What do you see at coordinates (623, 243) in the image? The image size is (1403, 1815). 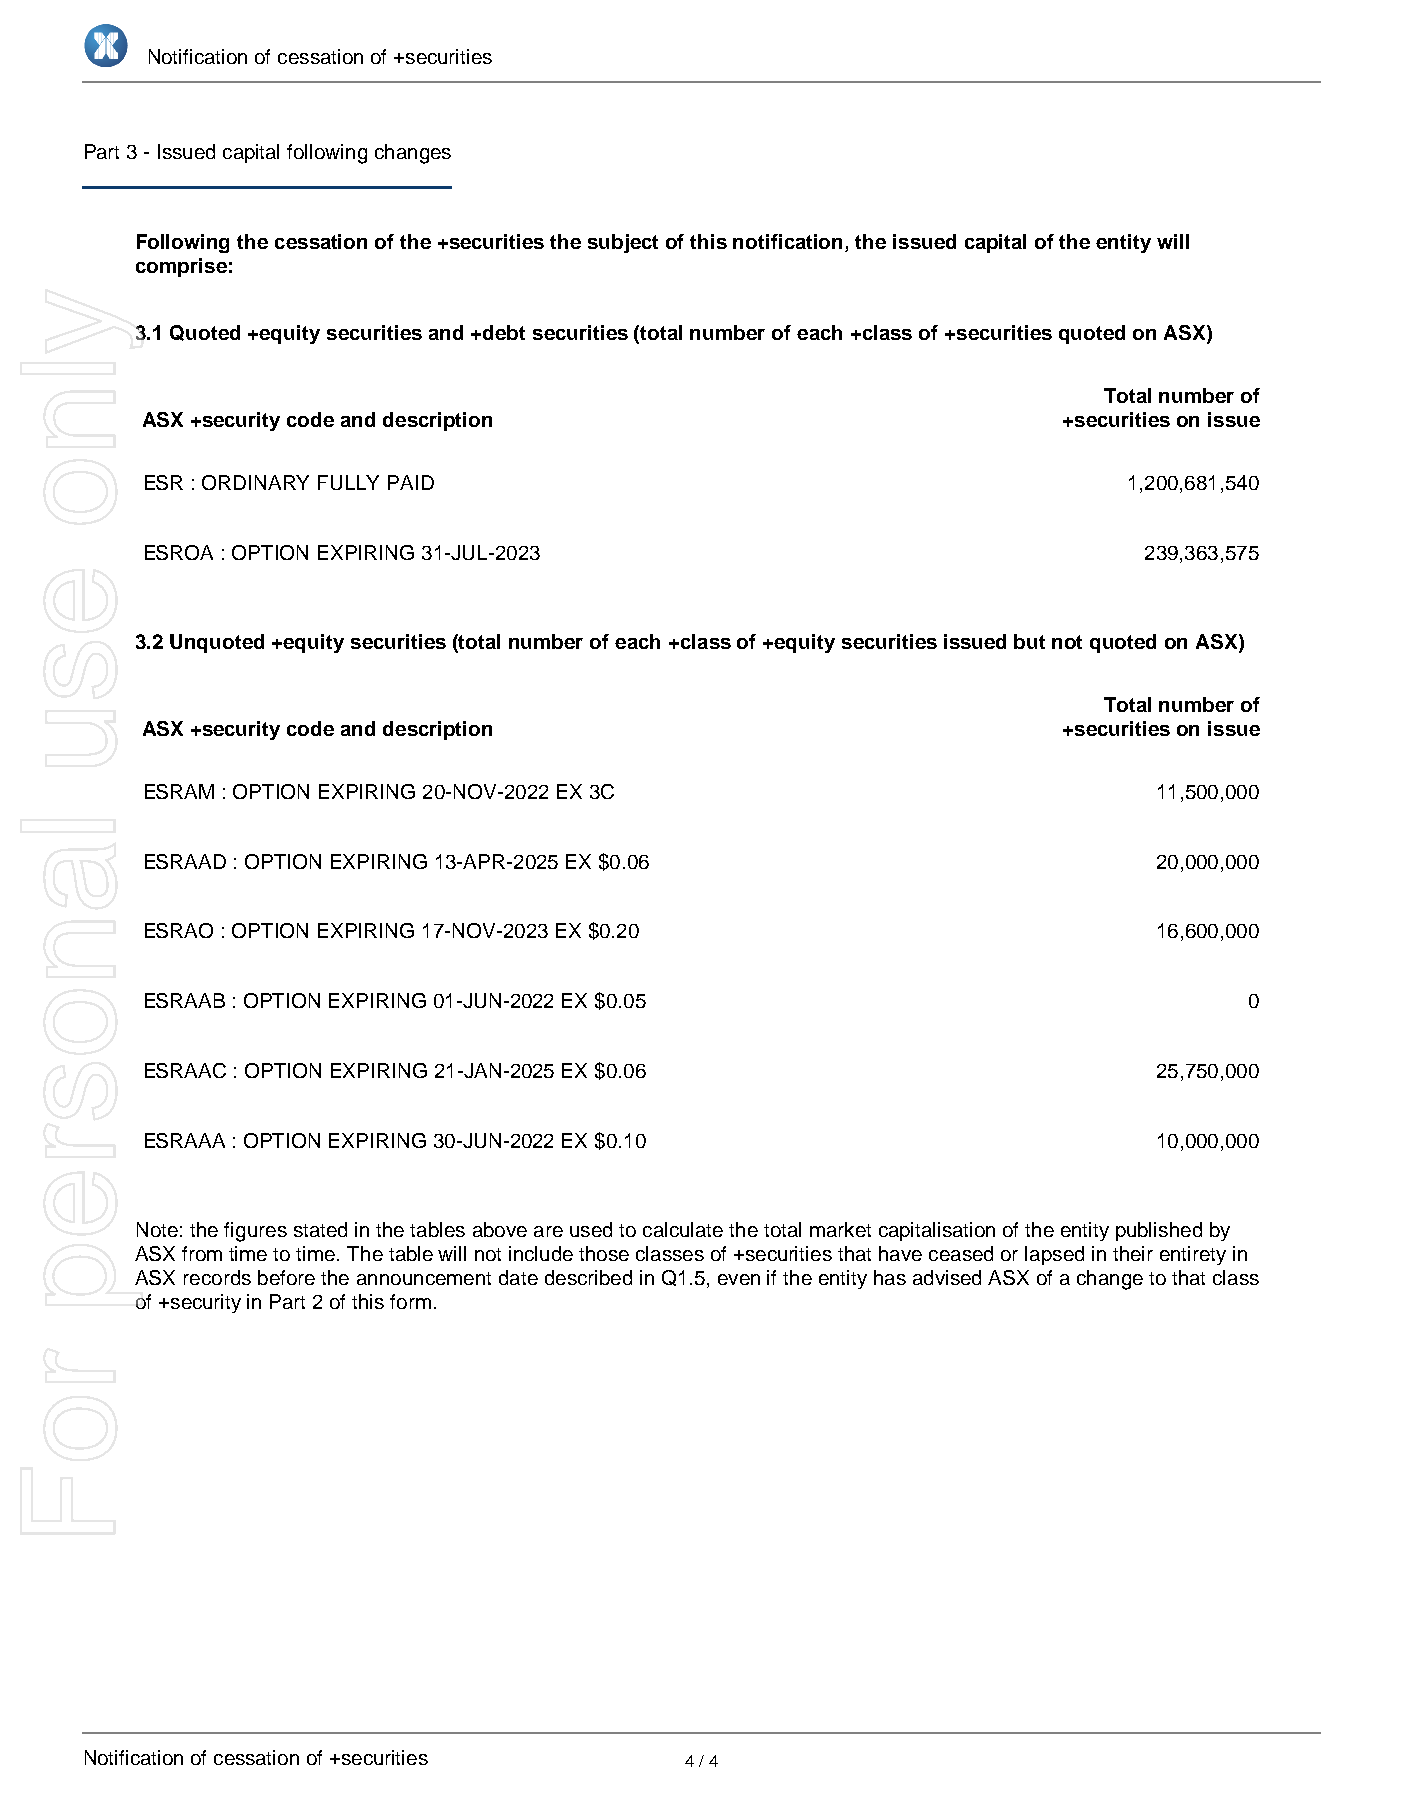 I see `subject` at bounding box center [623, 243].
